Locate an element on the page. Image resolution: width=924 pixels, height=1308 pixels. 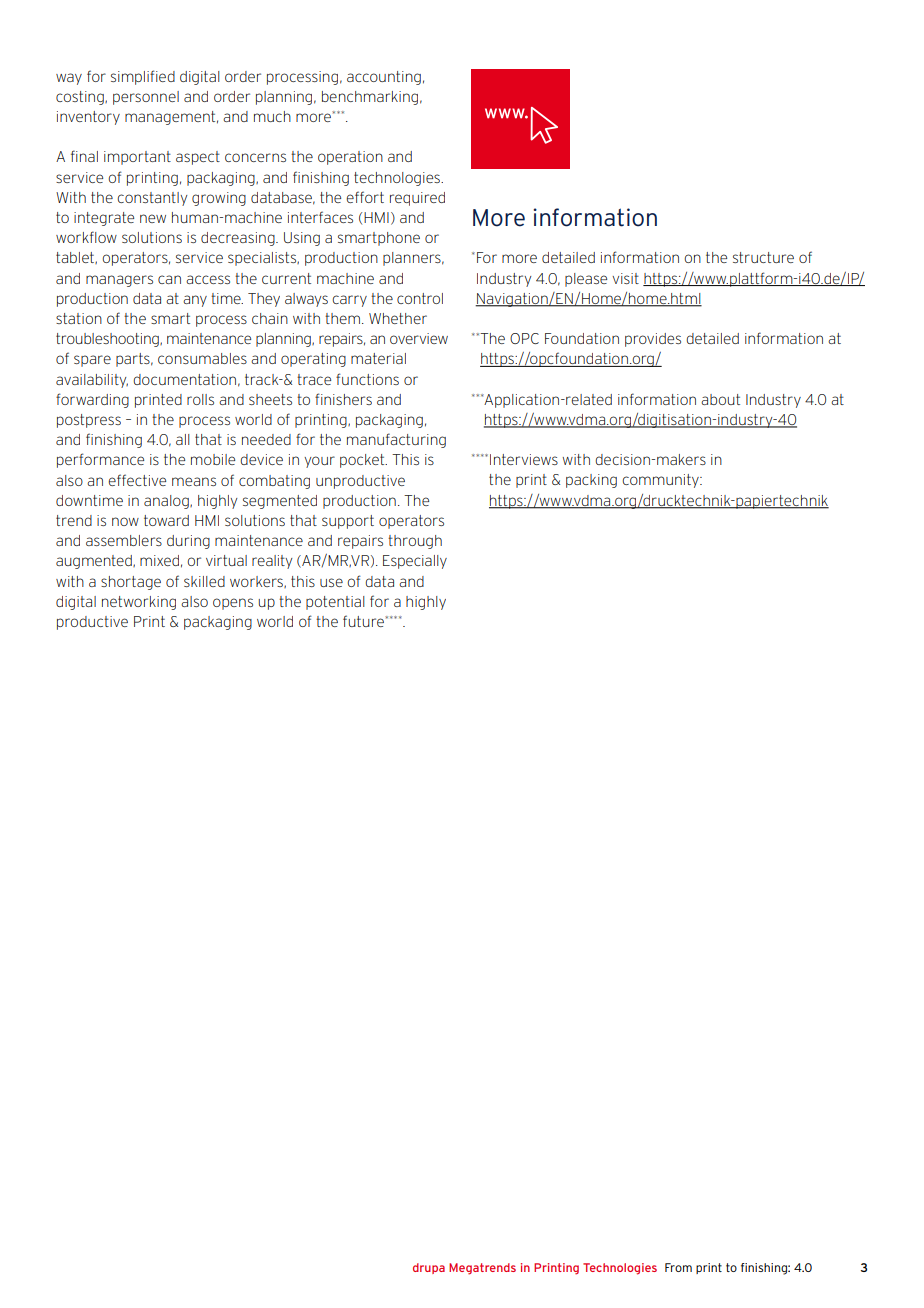
networking is located at coordinates (139, 603).
